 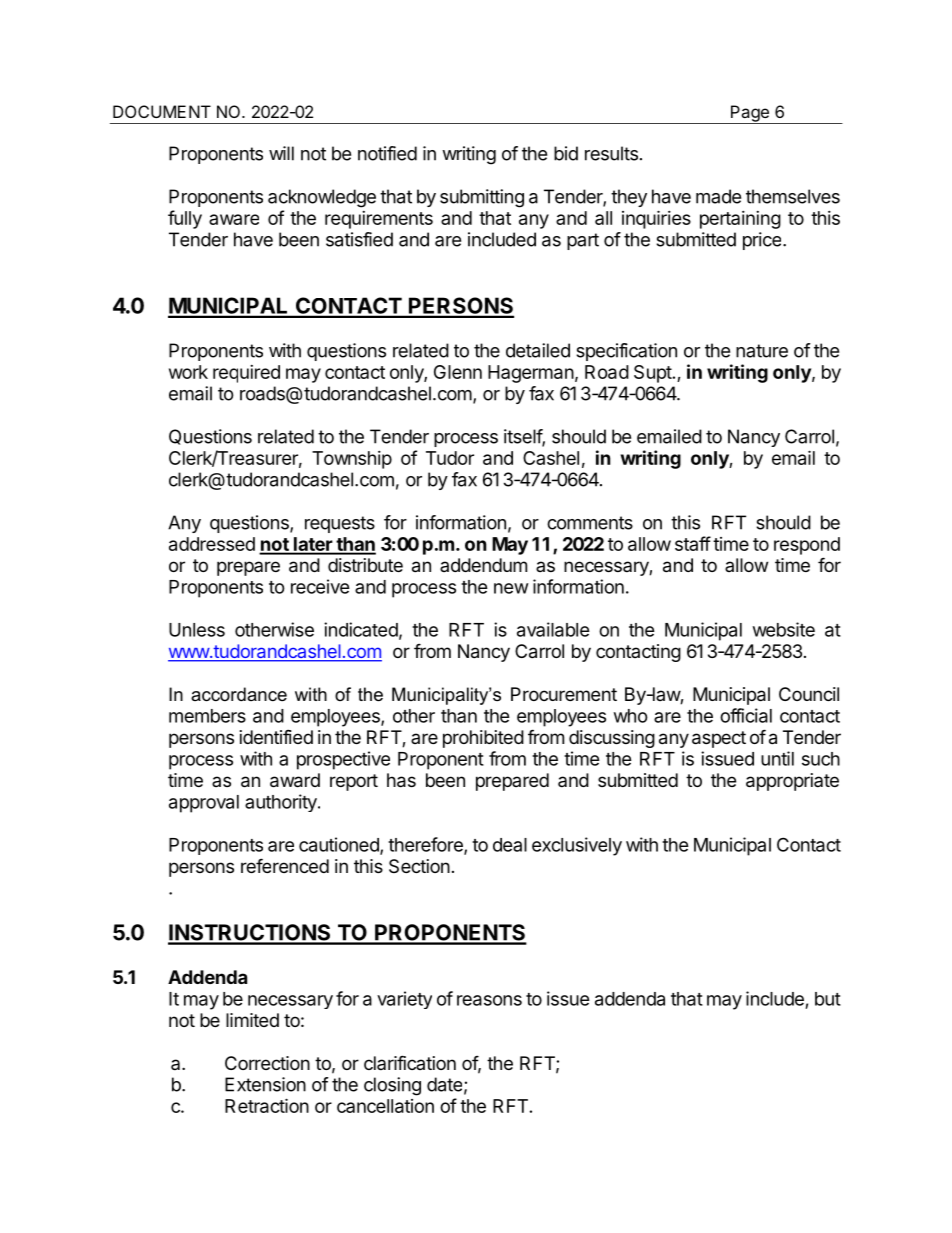 I want to click on Glenn, so click(x=458, y=372).
